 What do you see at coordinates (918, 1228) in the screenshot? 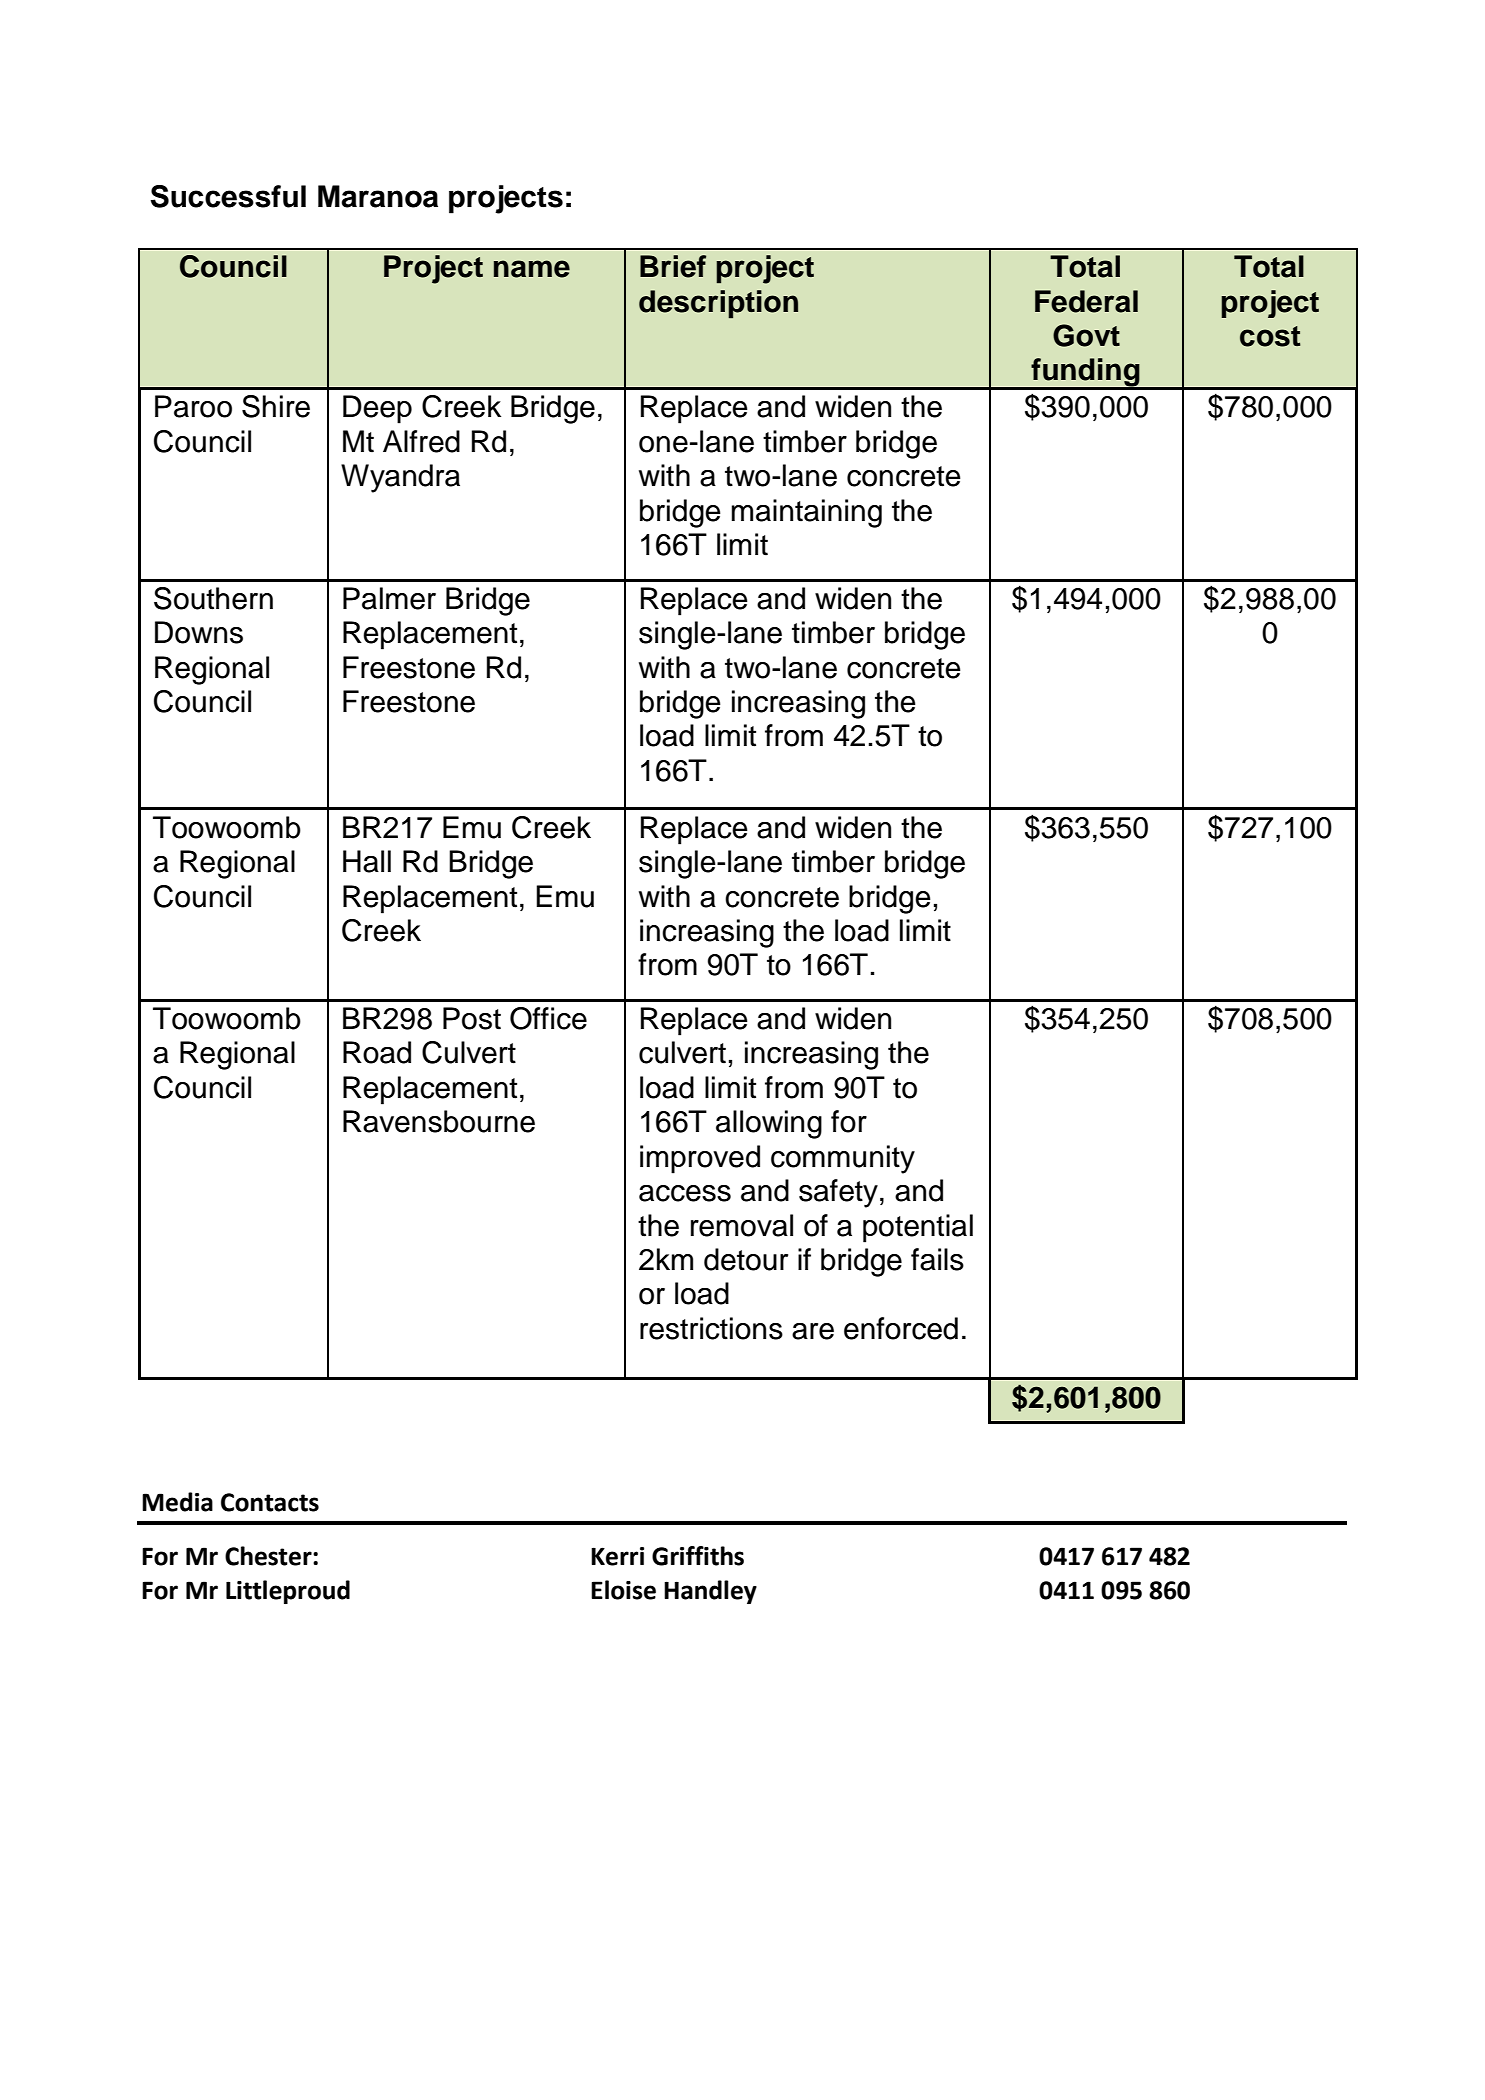
I see `potential` at bounding box center [918, 1228].
